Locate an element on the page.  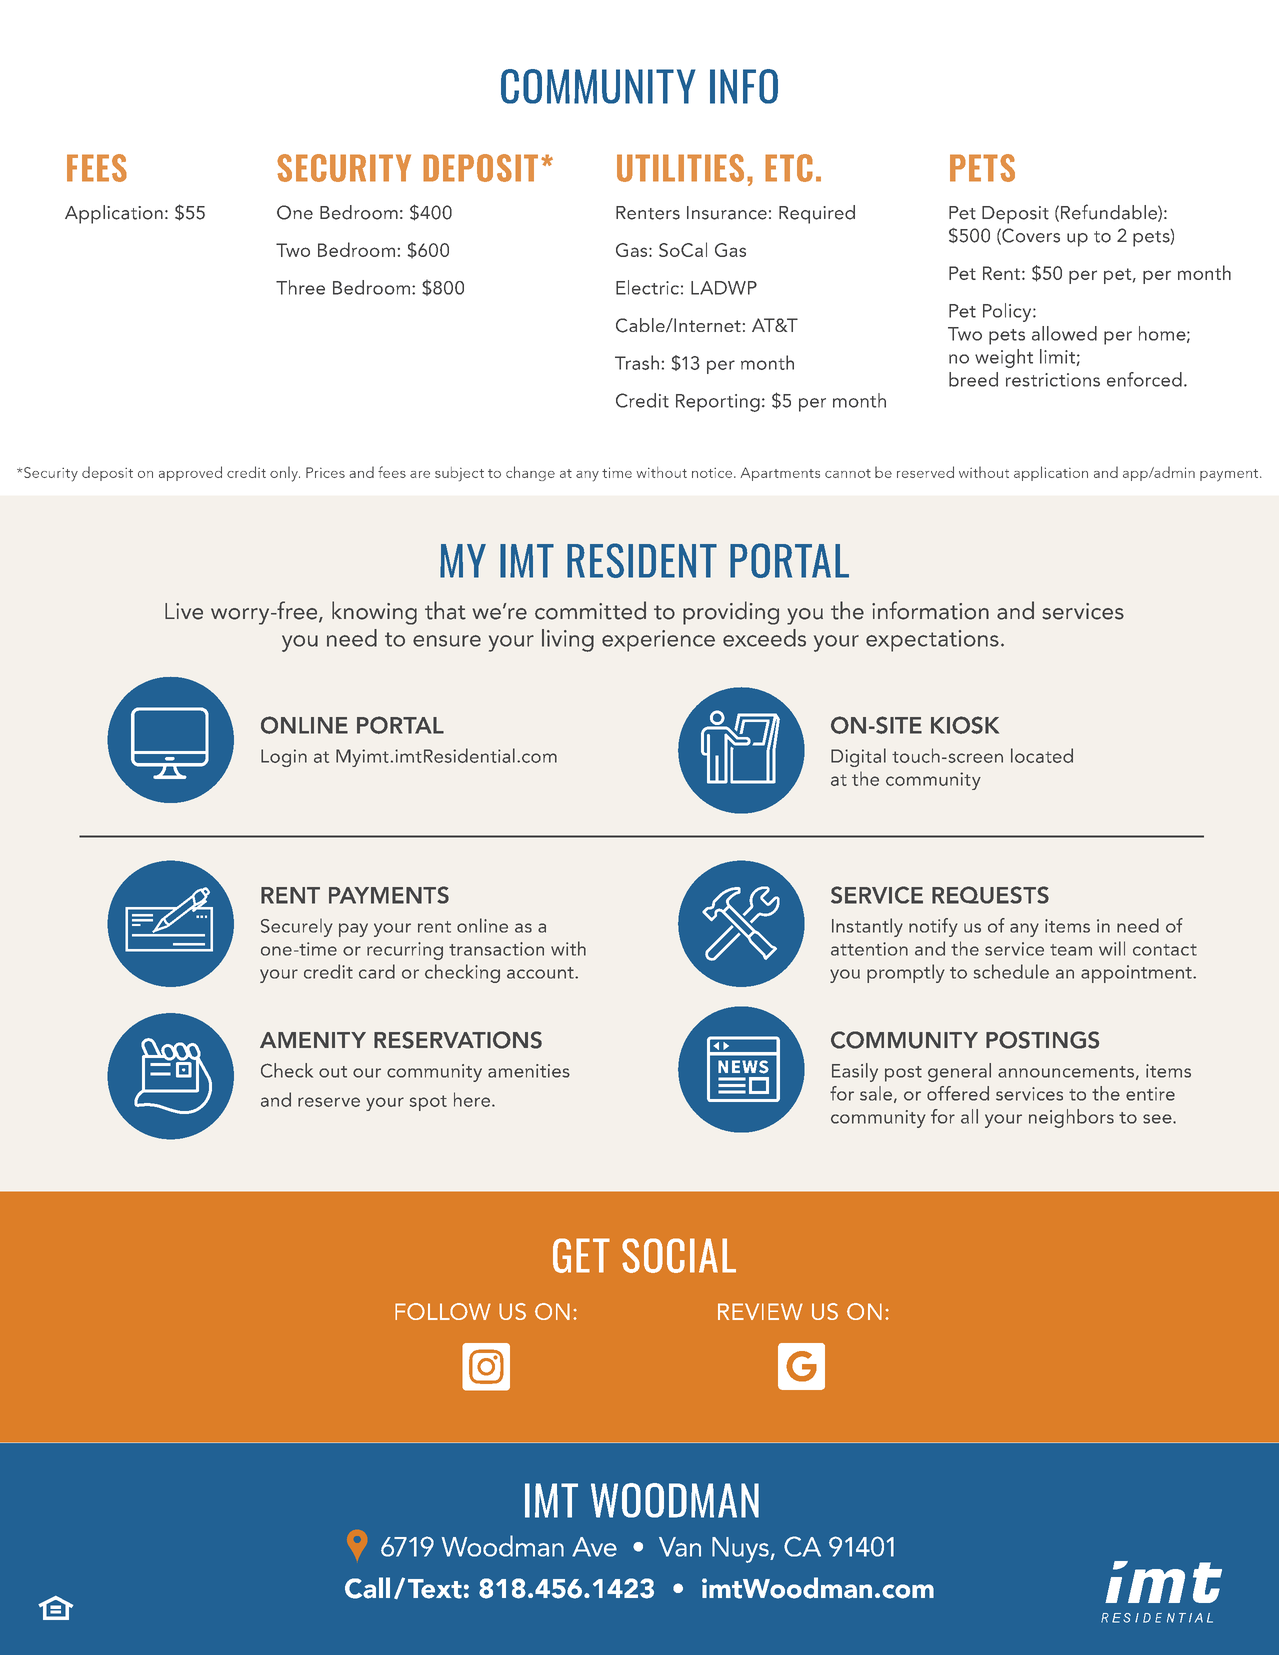
Ave is located at coordinates (594, 1547).
